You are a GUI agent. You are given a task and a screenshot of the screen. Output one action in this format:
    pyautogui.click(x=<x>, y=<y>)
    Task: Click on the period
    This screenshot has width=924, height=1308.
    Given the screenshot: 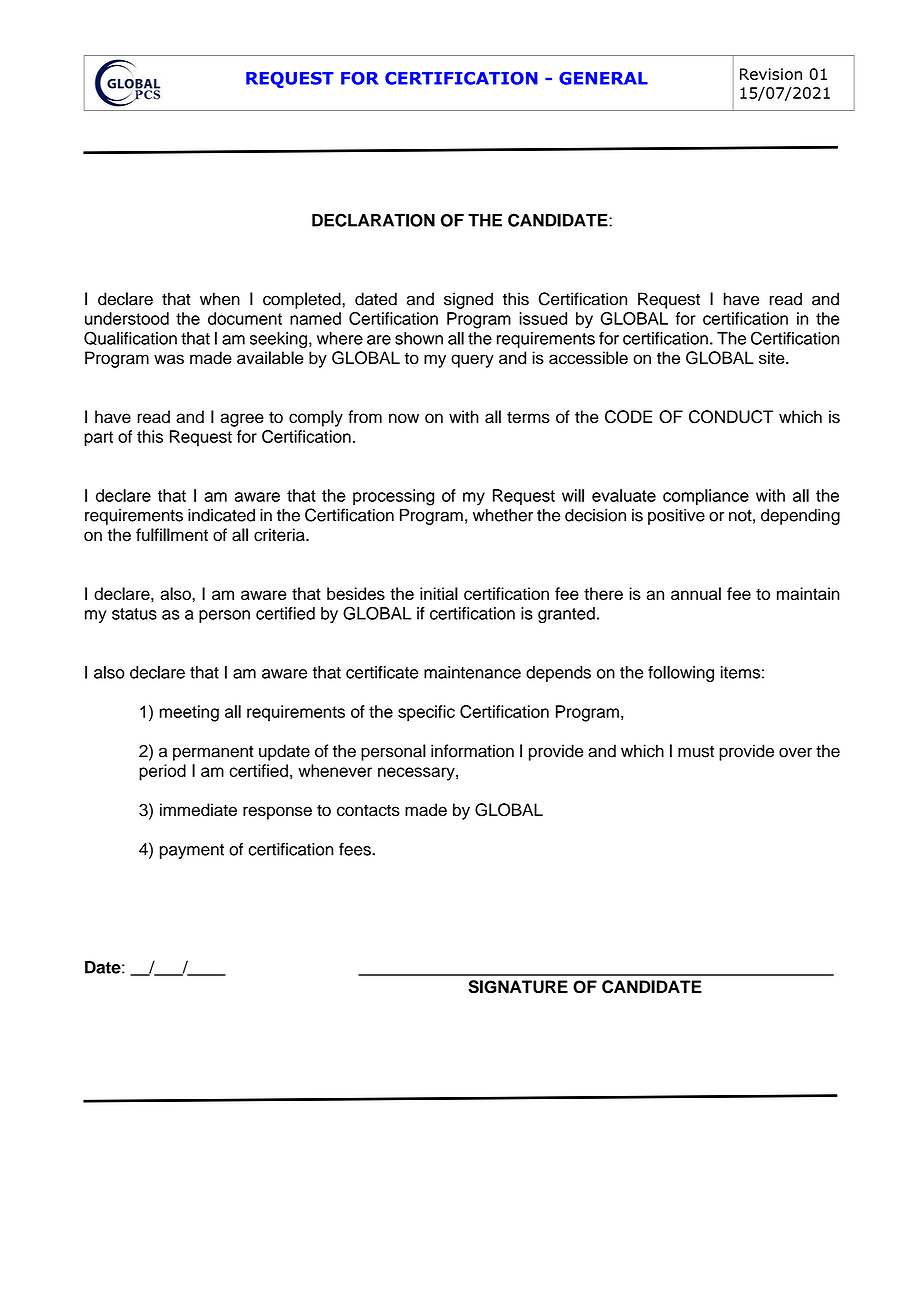 What is the action you would take?
    pyautogui.click(x=162, y=772)
